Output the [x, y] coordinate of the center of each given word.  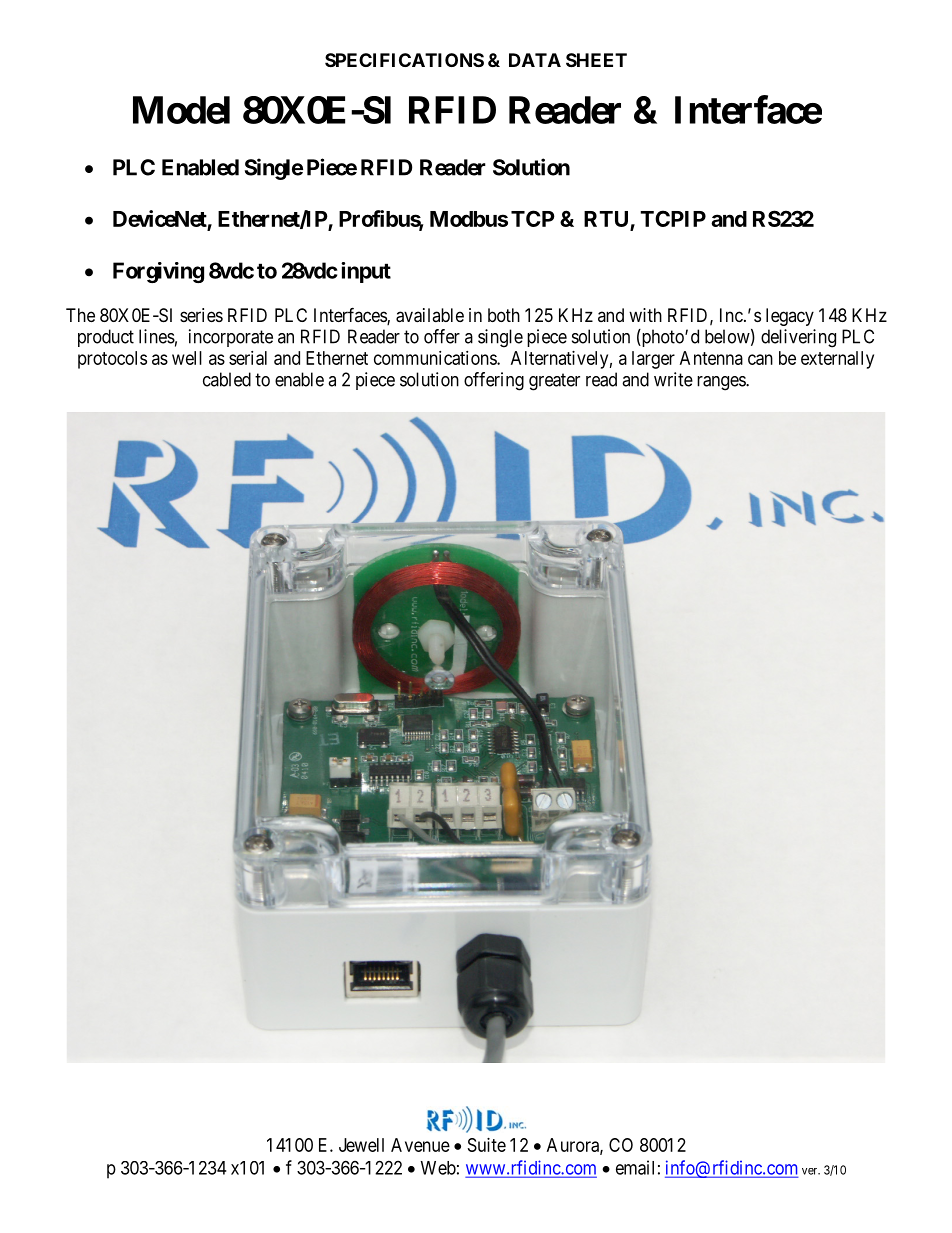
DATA [535, 60]
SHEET [596, 60]
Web [438, 1168]
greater [554, 382]
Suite [487, 1145]
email [635, 1167]
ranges [722, 383]
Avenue [420, 1145]
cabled [227, 379]
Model [181, 110]
